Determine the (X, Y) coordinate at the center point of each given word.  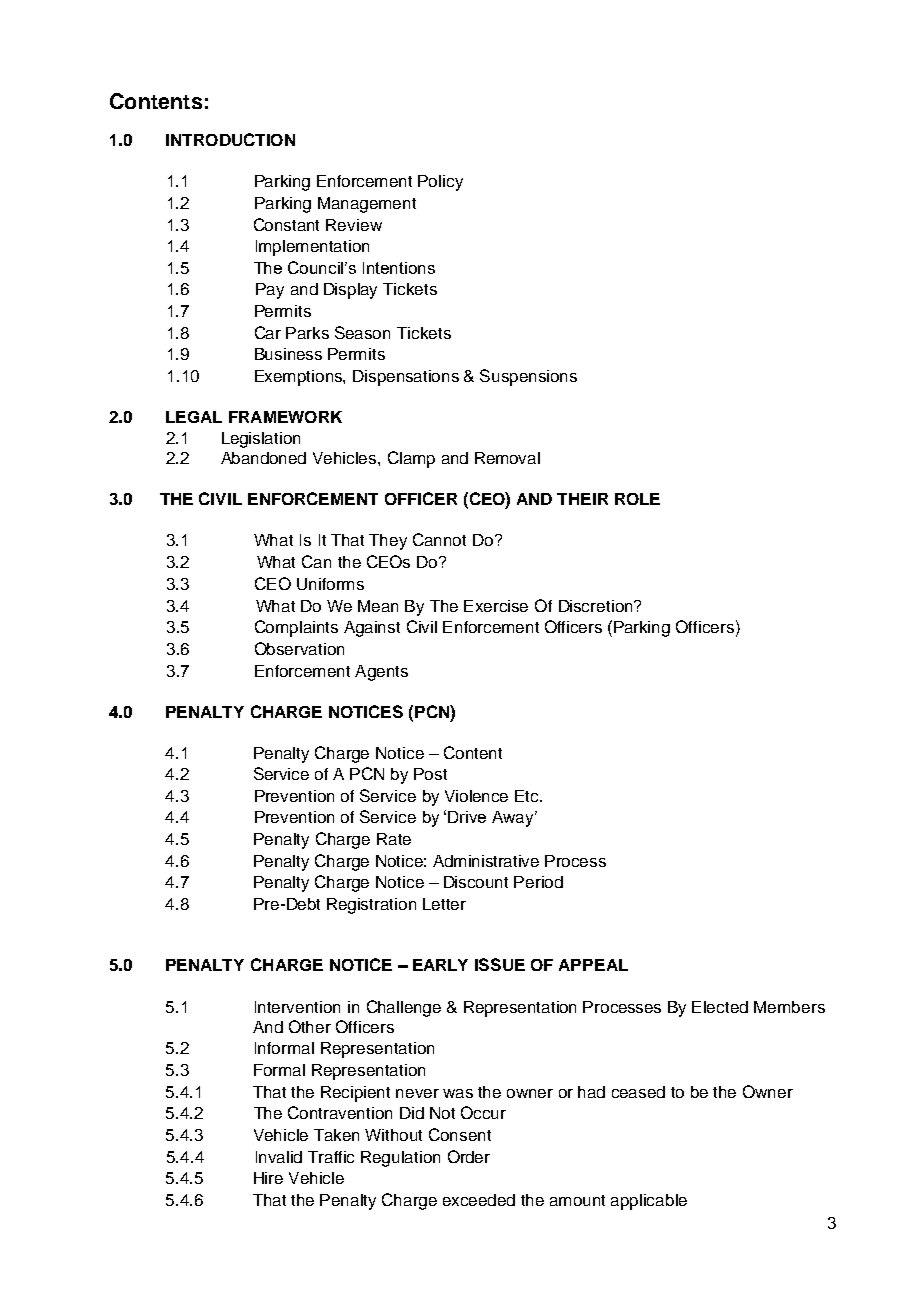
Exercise (496, 606)
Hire (268, 1178)
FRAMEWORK (285, 417)
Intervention (297, 1007)
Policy (440, 183)
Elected (720, 1007)
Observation (299, 648)
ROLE (637, 499)
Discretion (597, 606)
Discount (476, 882)
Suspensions (528, 377)
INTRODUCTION (230, 139)
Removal (507, 458)
